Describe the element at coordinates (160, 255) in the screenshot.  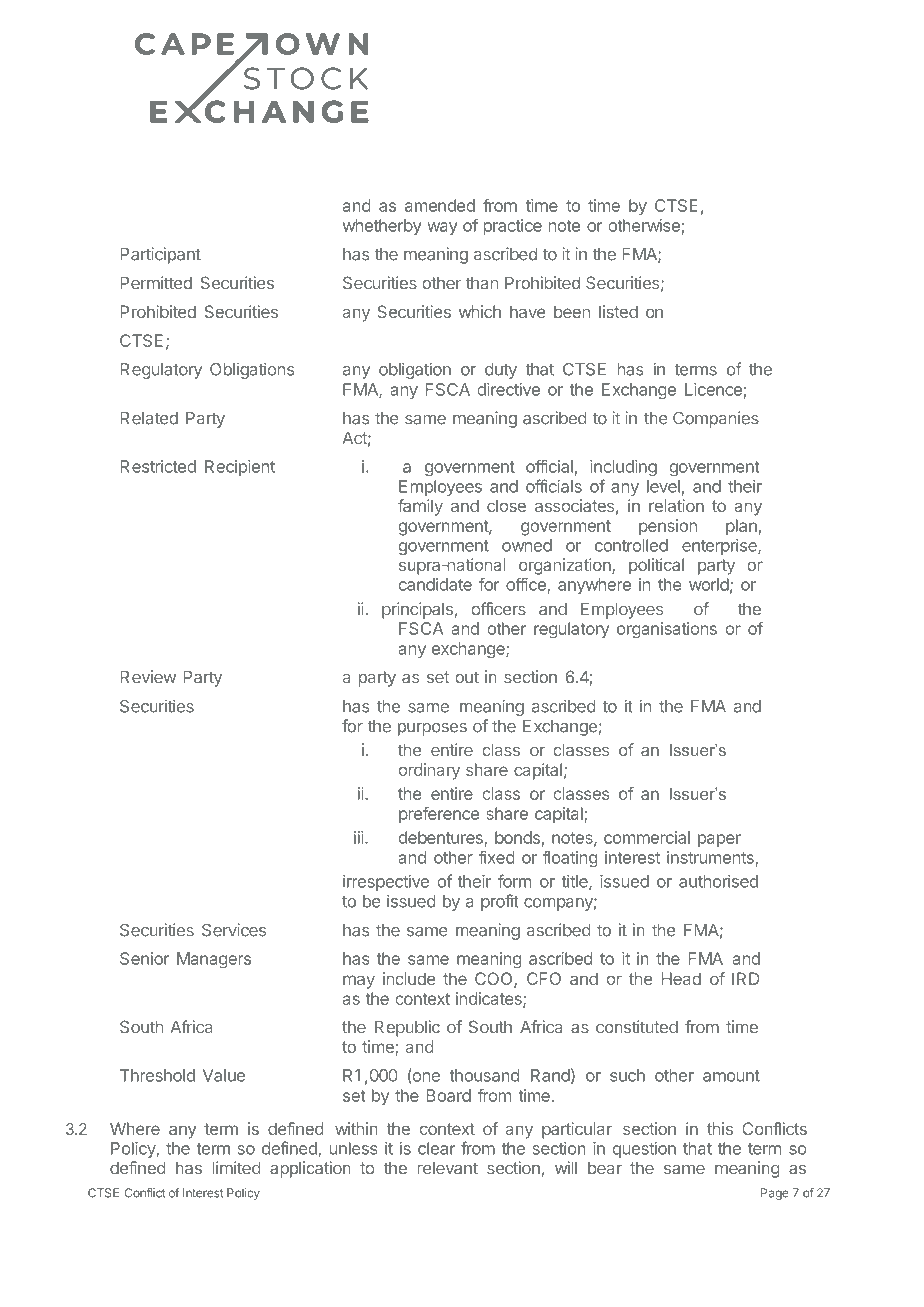
I see `Participant` at that location.
